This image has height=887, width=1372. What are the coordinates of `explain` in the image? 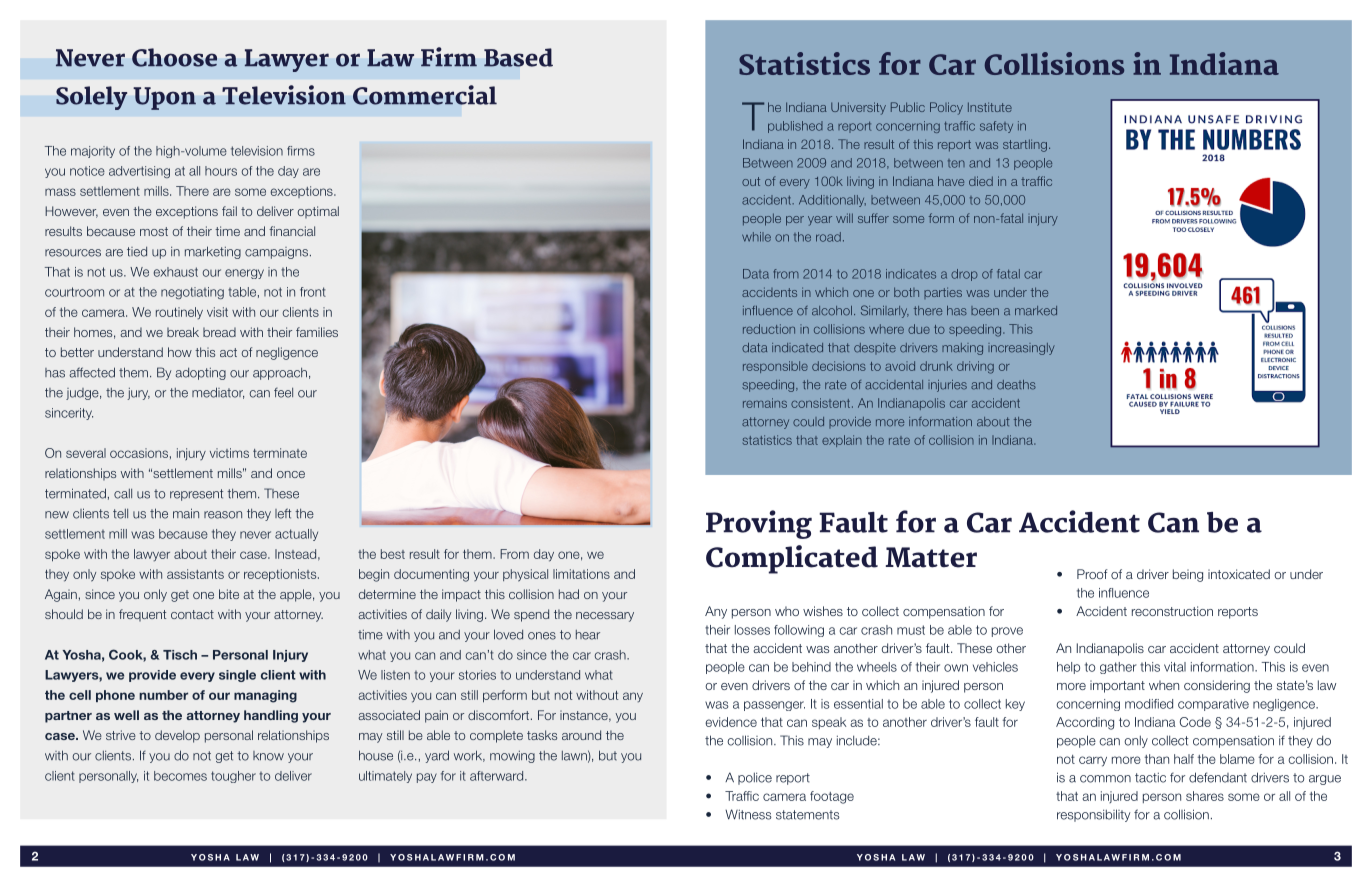 It's located at (842, 441).
